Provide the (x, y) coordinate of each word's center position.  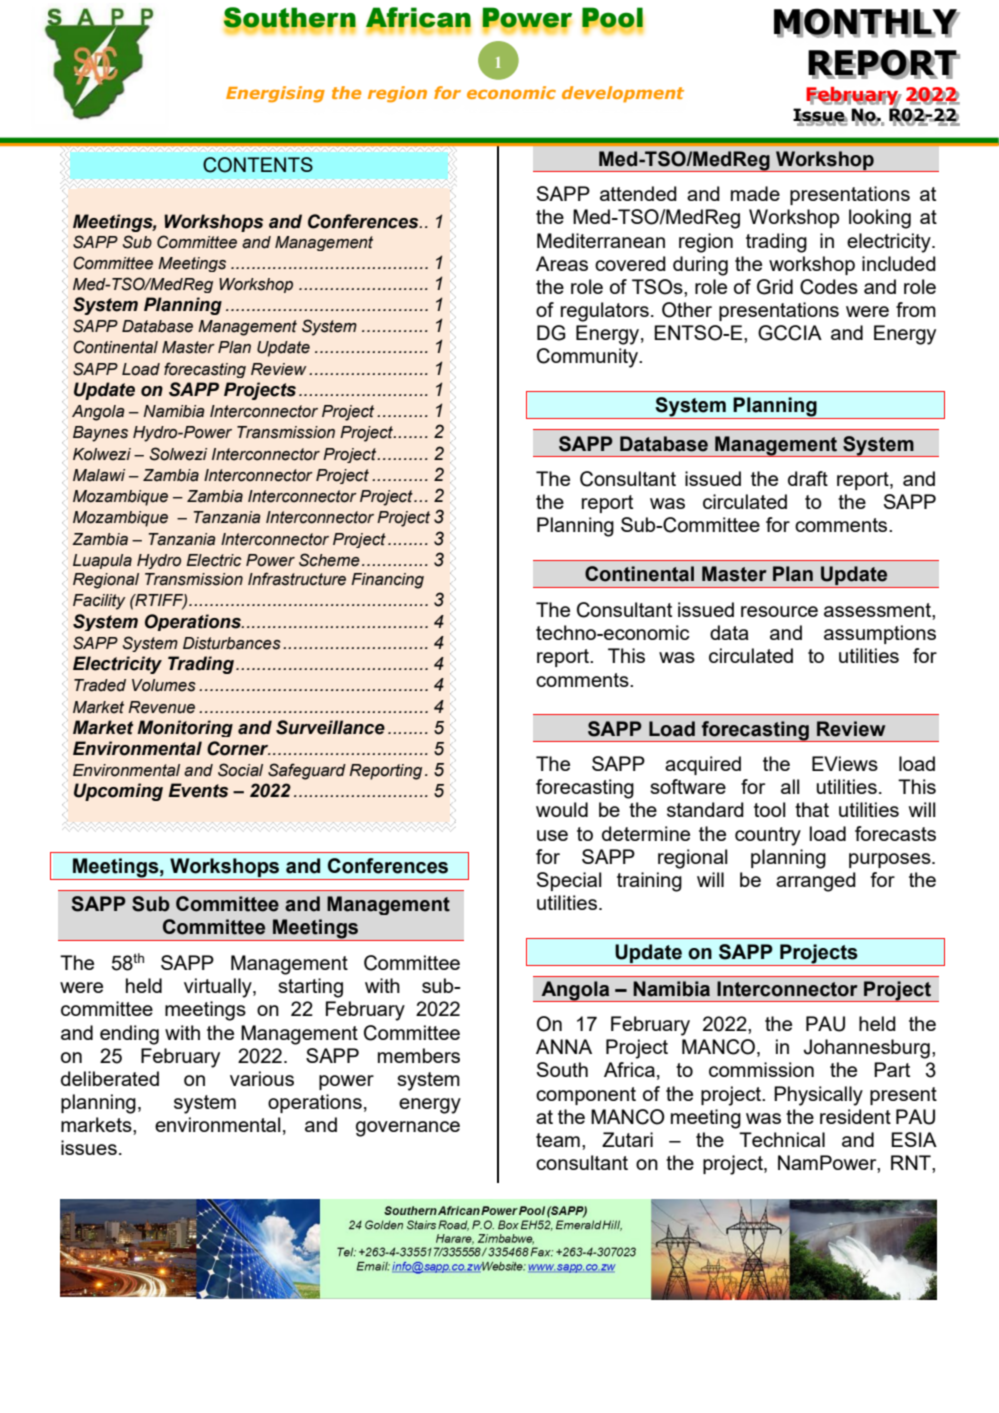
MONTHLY (866, 22)
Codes (829, 287)
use (552, 835)
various (262, 1078)
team (558, 1140)
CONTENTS (258, 165)
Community (589, 358)
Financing (387, 581)
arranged (816, 882)
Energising (275, 94)
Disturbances (232, 643)
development (623, 94)
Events (198, 790)
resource (779, 611)
